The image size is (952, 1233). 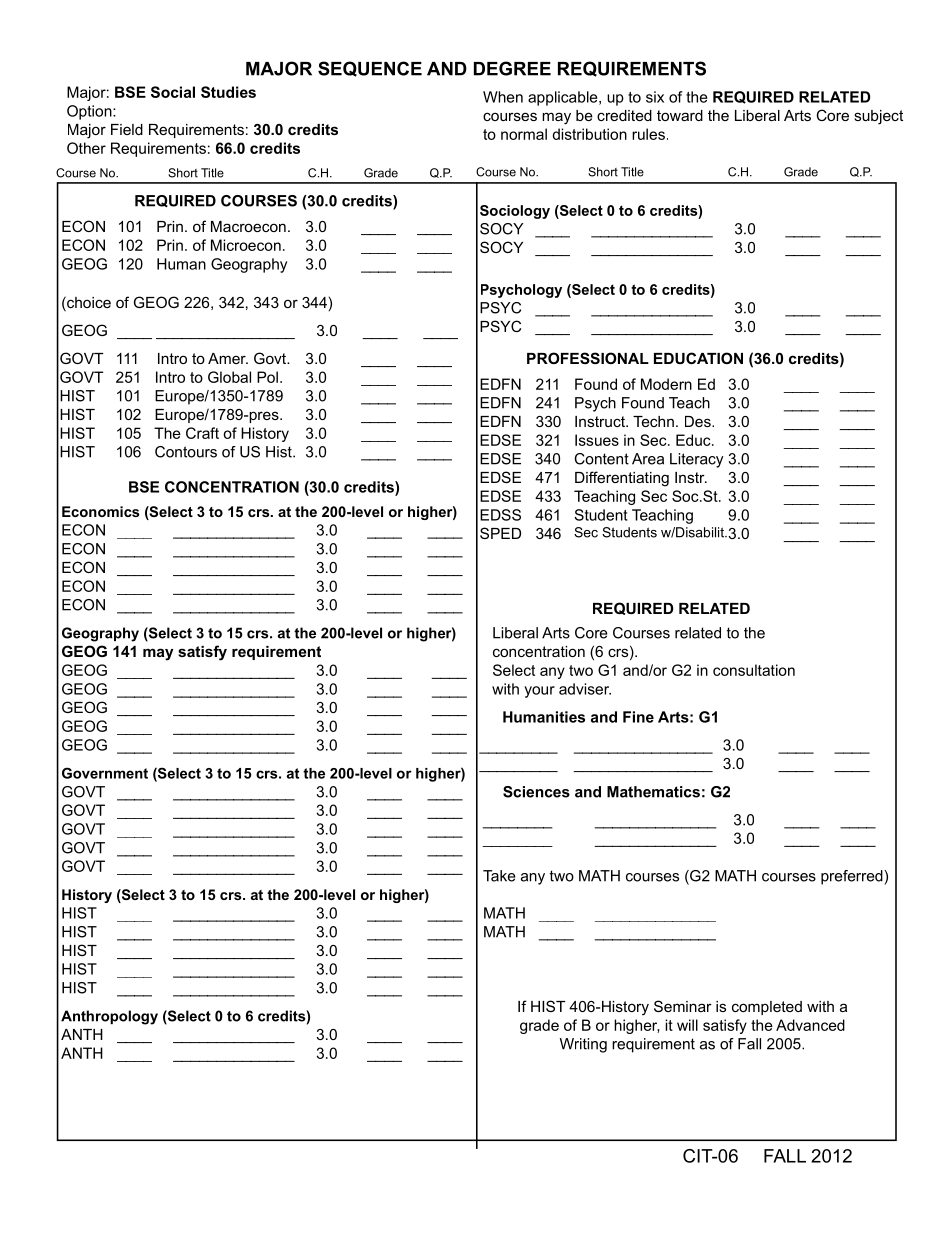 I want to click on completed, so click(x=767, y=1008).
